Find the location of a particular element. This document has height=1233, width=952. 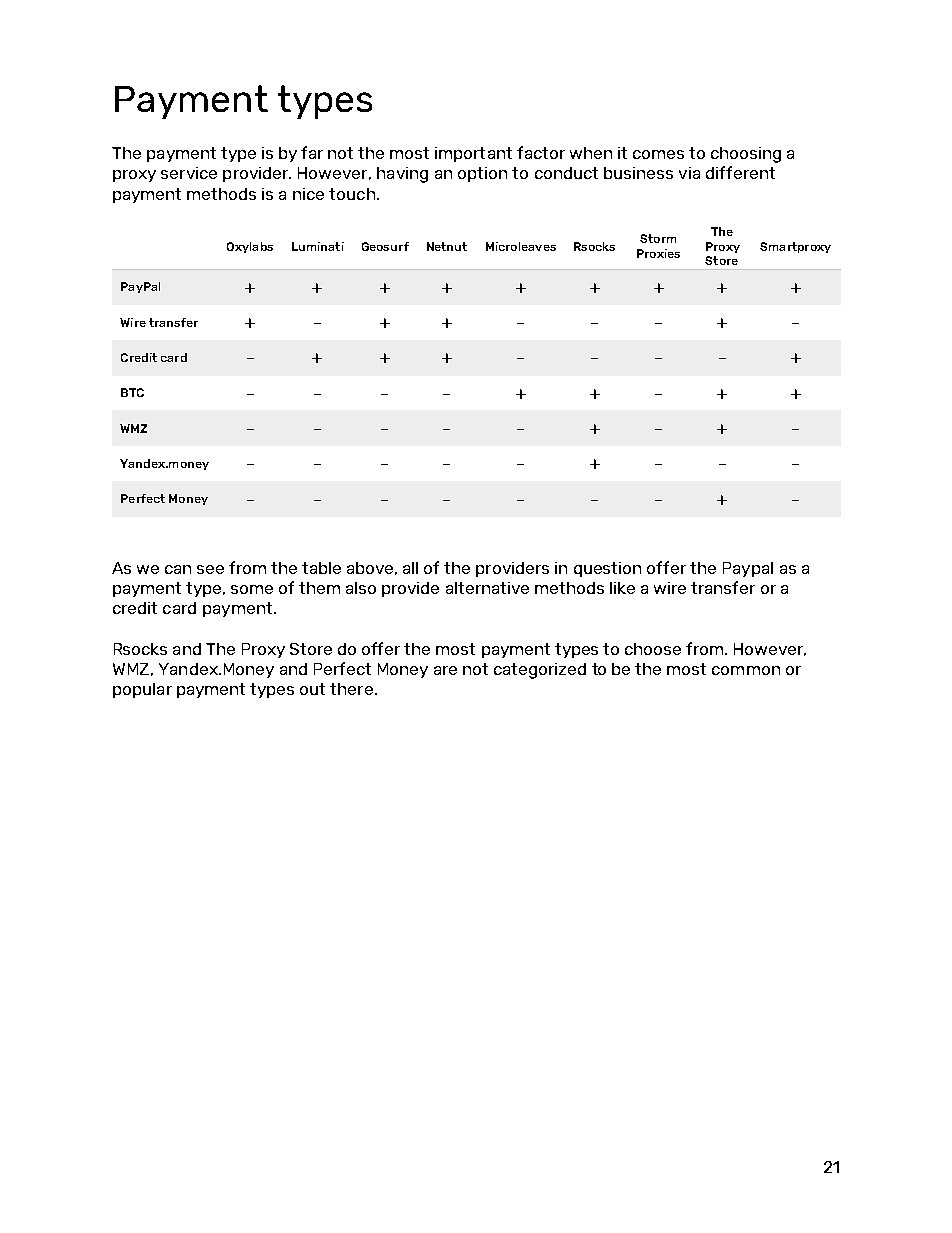

having is located at coordinates (402, 175).
